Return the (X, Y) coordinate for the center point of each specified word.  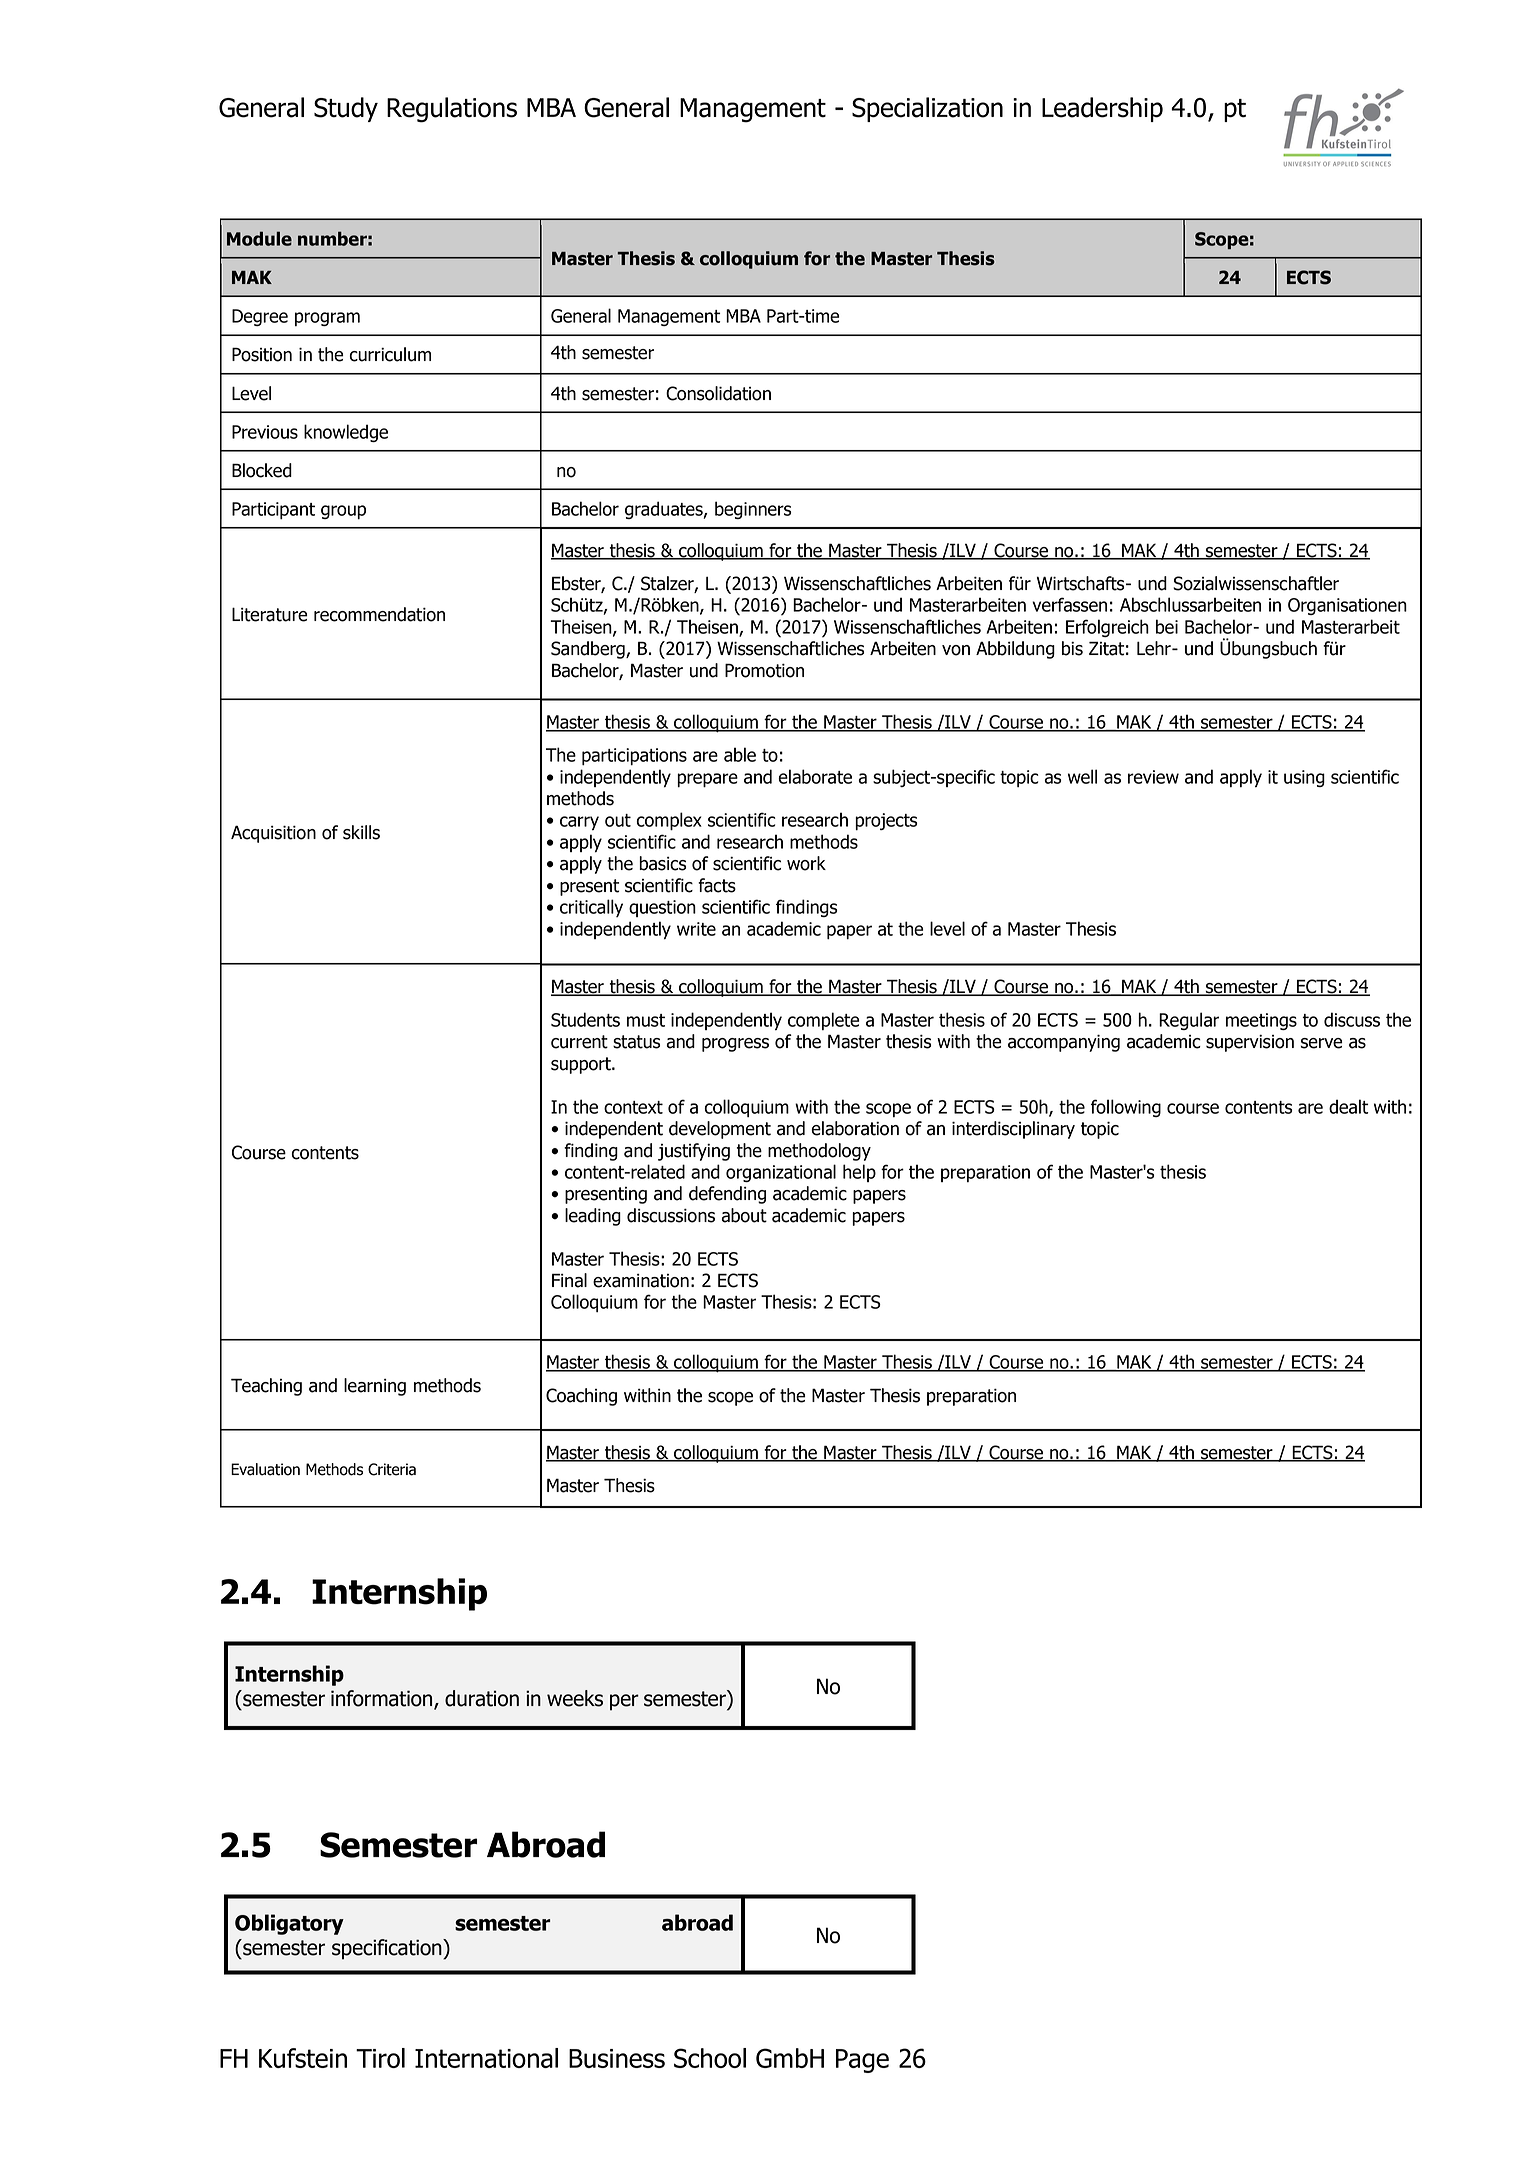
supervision (1250, 1043)
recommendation (379, 614)
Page (862, 2061)
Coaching (581, 1397)
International (486, 2058)
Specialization (927, 109)
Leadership (1102, 109)
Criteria (392, 1469)
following (1126, 1108)
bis (1072, 648)
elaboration (855, 1128)
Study (346, 109)
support (582, 1065)
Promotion (764, 670)
